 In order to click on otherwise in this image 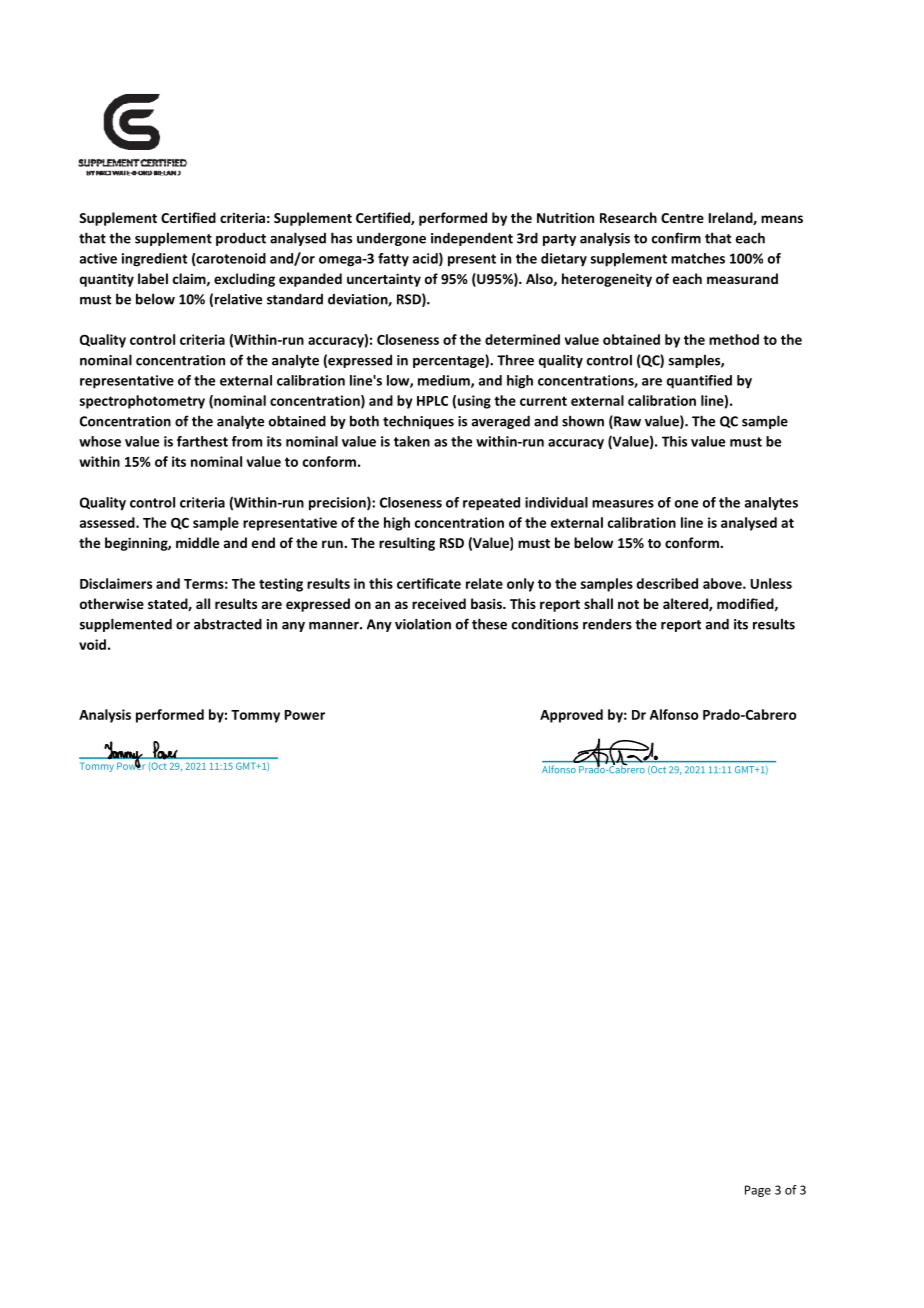, I will do `click(112, 603)`.
